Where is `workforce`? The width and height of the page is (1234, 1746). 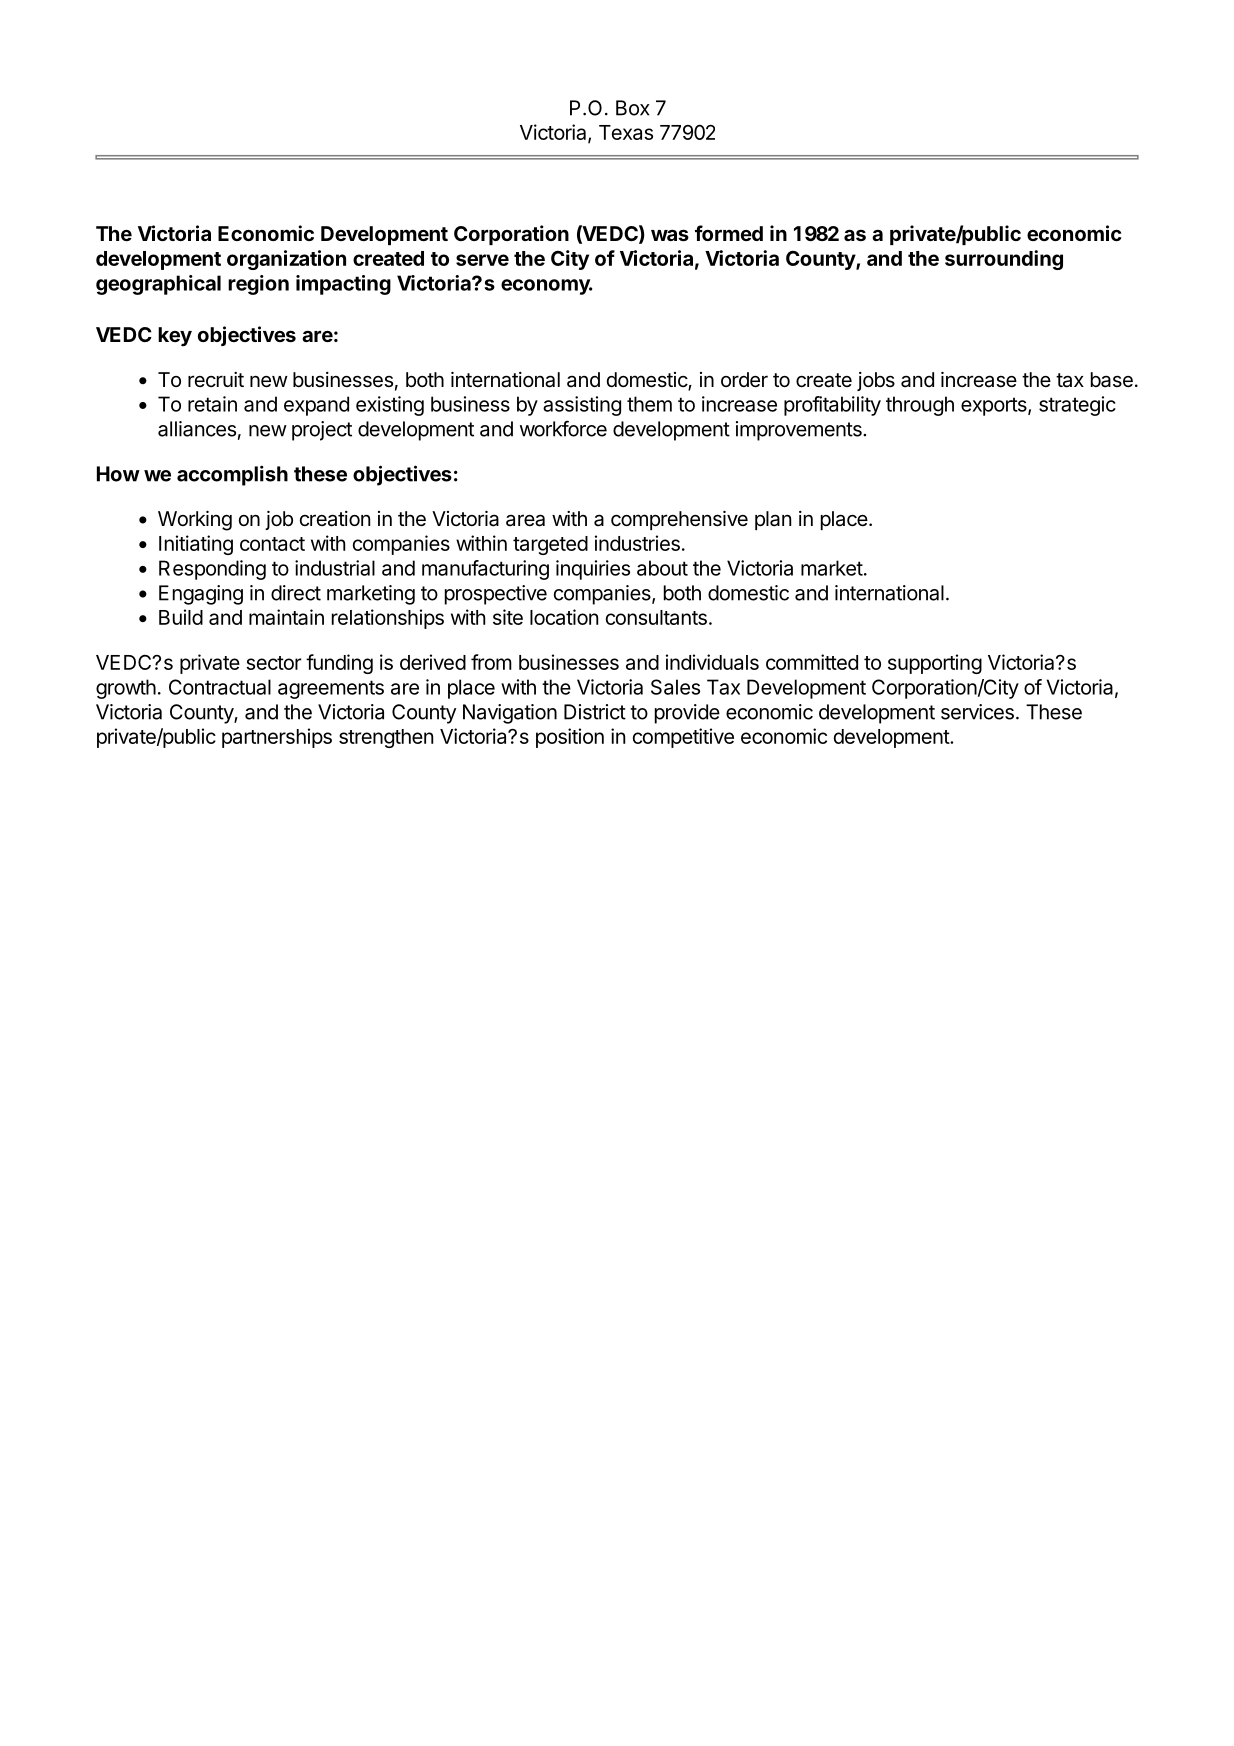 workforce is located at coordinates (563, 428).
